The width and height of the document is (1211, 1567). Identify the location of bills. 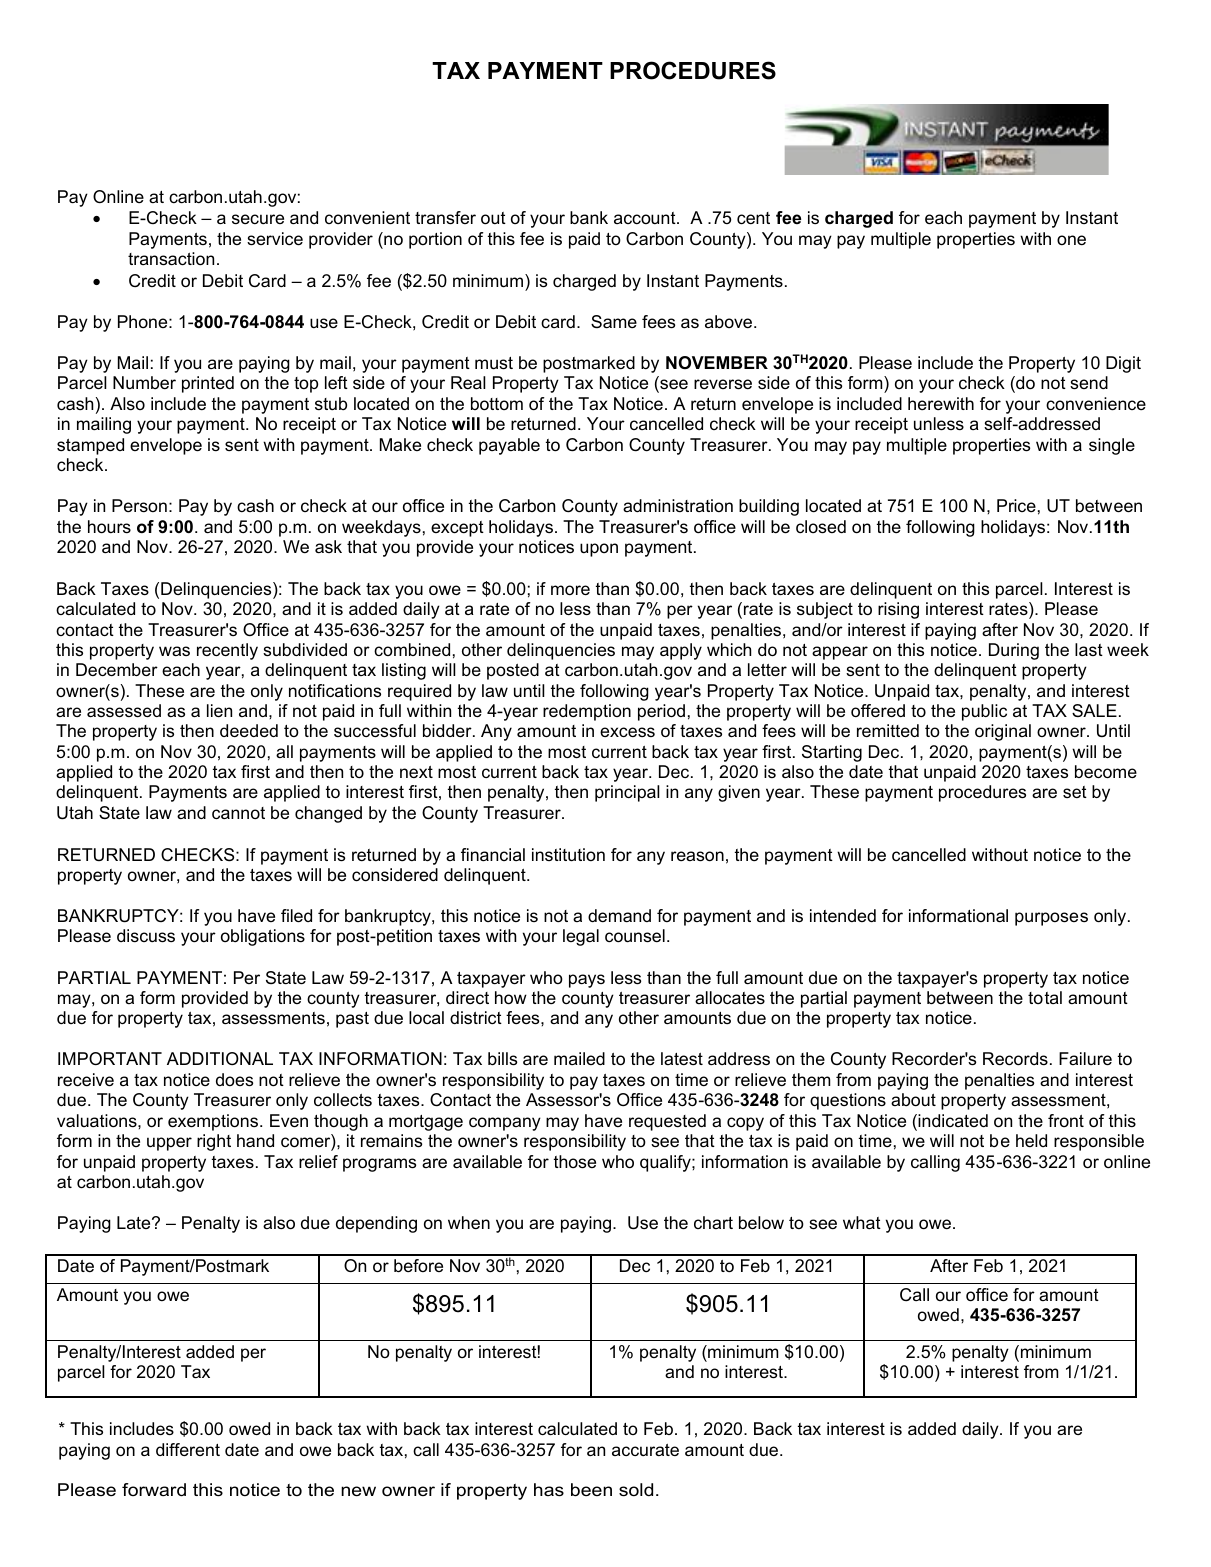
(502, 1059).
